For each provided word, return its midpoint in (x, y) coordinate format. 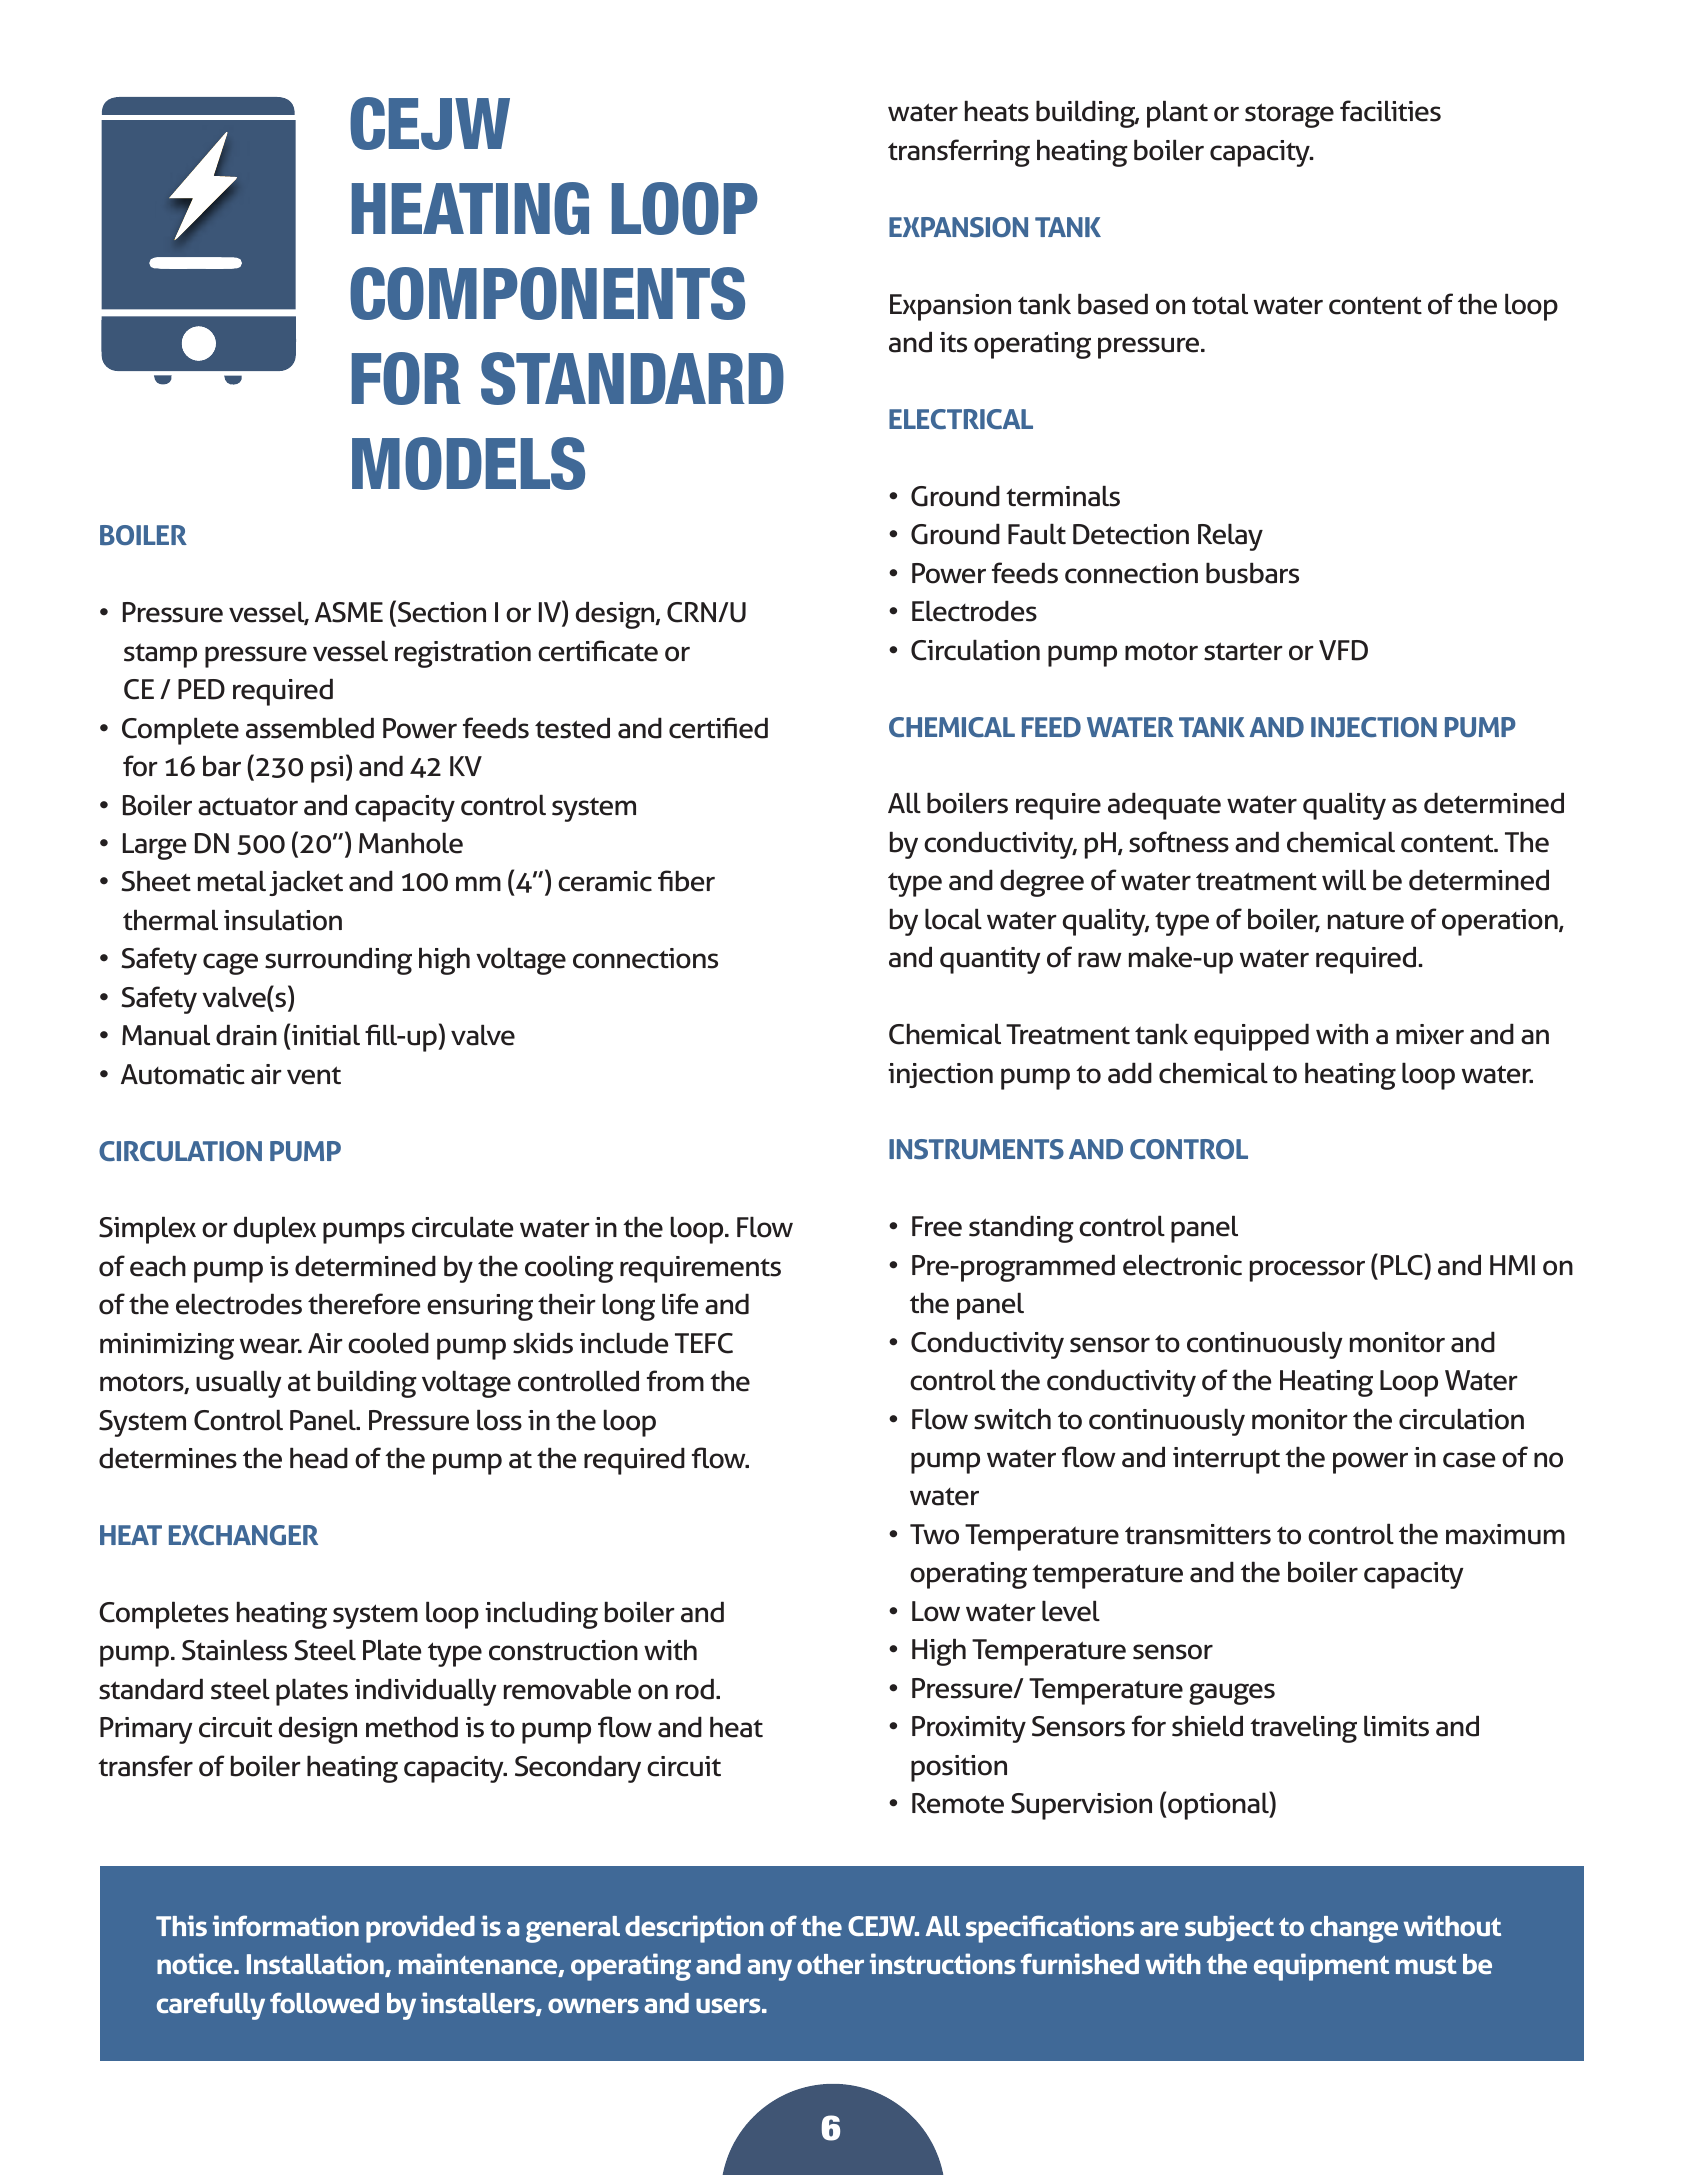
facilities (1390, 111)
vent (314, 1075)
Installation (316, 1965)
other (830, 1964)
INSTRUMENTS (976, 1149)
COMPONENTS (547, 293)
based (1113, 304)
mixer (1430, 1034)
